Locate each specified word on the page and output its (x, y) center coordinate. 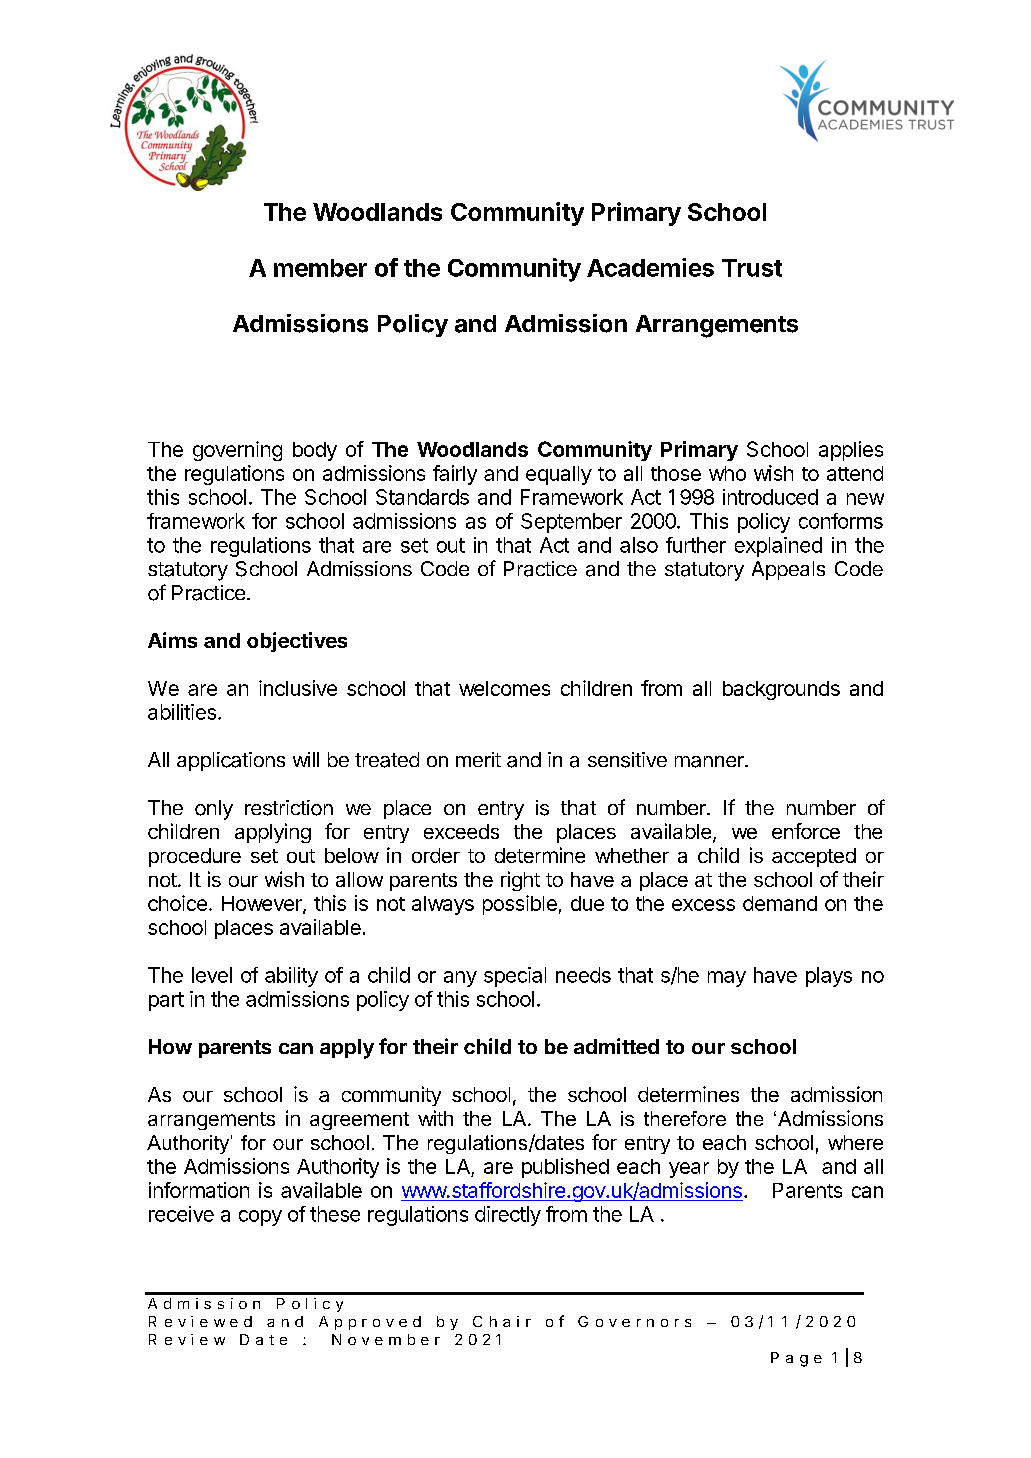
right (520, 881)
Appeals (788, 570)
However (263, 905)
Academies (650, 267)
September (571, 523)
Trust (752, 268)
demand (780, 903)
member (320, 268)
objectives (297, 642)
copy (260, 1218)
